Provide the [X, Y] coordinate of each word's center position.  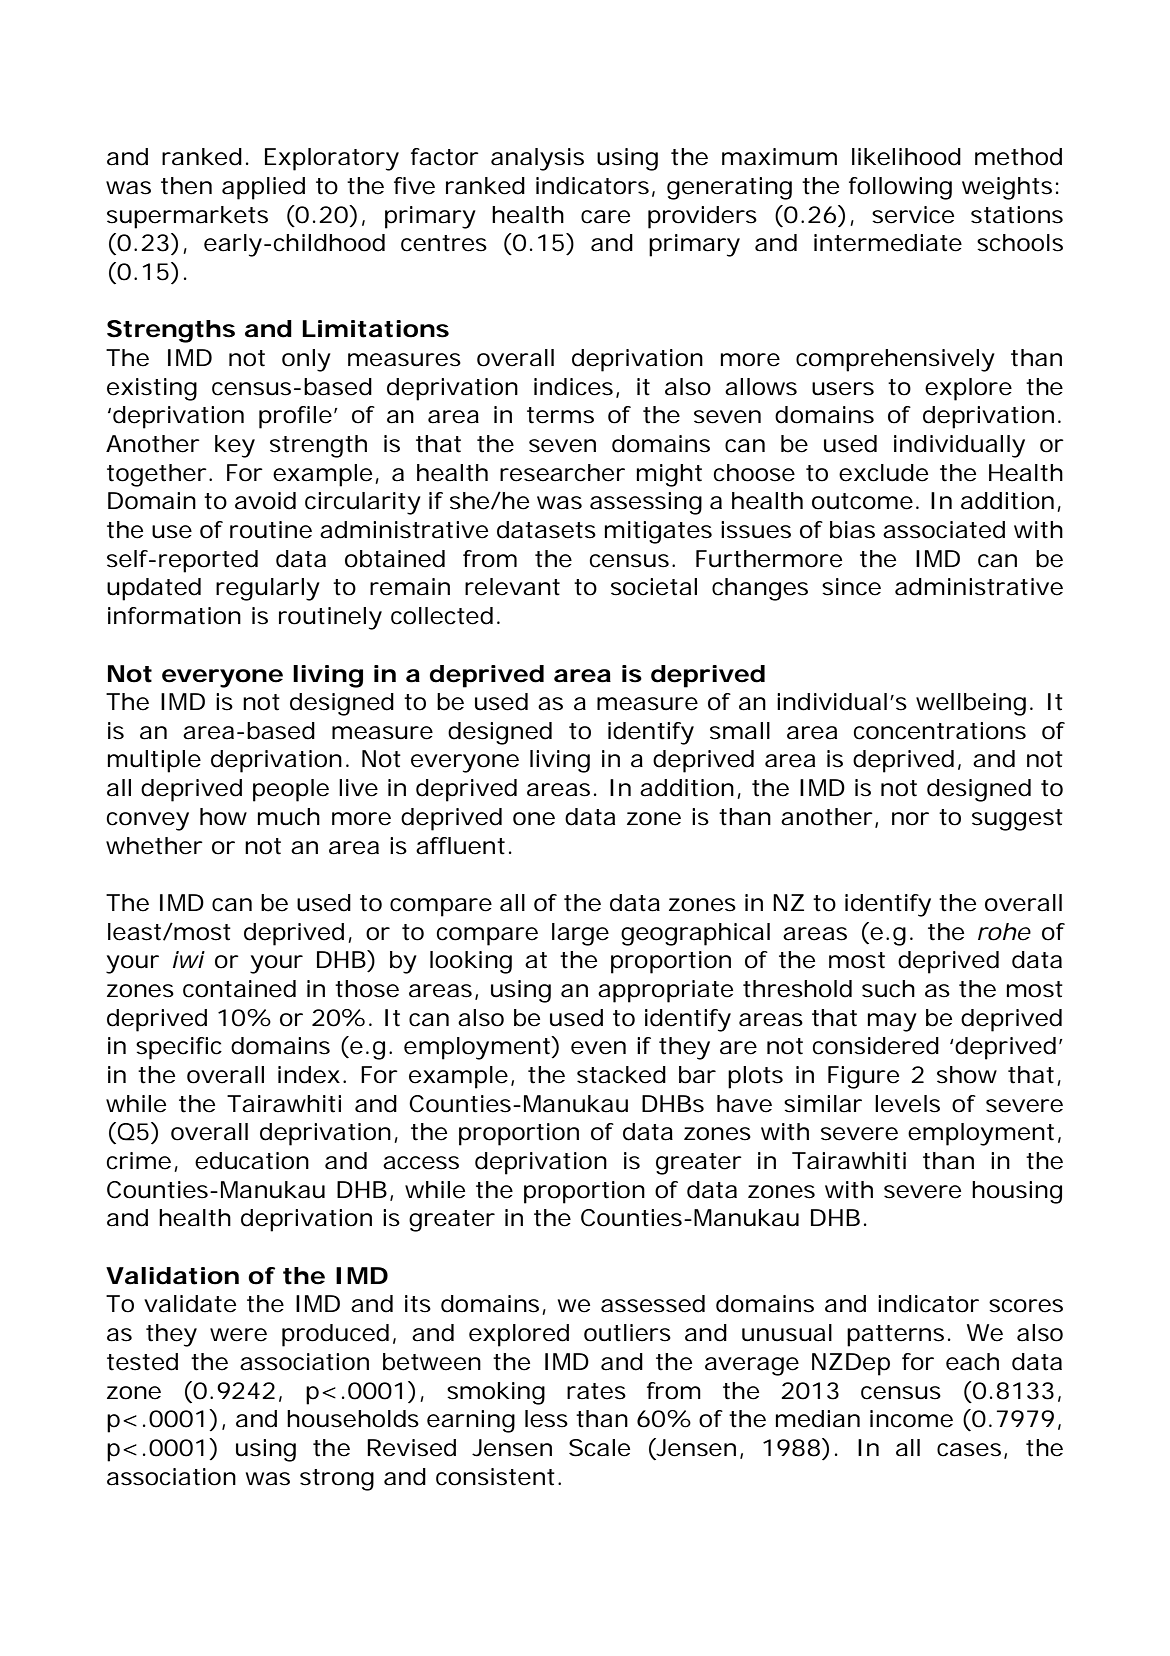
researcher [562, 473]
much [289, 817]
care [605, 217]
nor [910, 819]
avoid [265, 501]
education [252, 1161]
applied [263, 188]
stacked [621, 1075]
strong [337, 1480]
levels [907, 1104]
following [900, 188]
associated [944, 530]
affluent [460, 846]
